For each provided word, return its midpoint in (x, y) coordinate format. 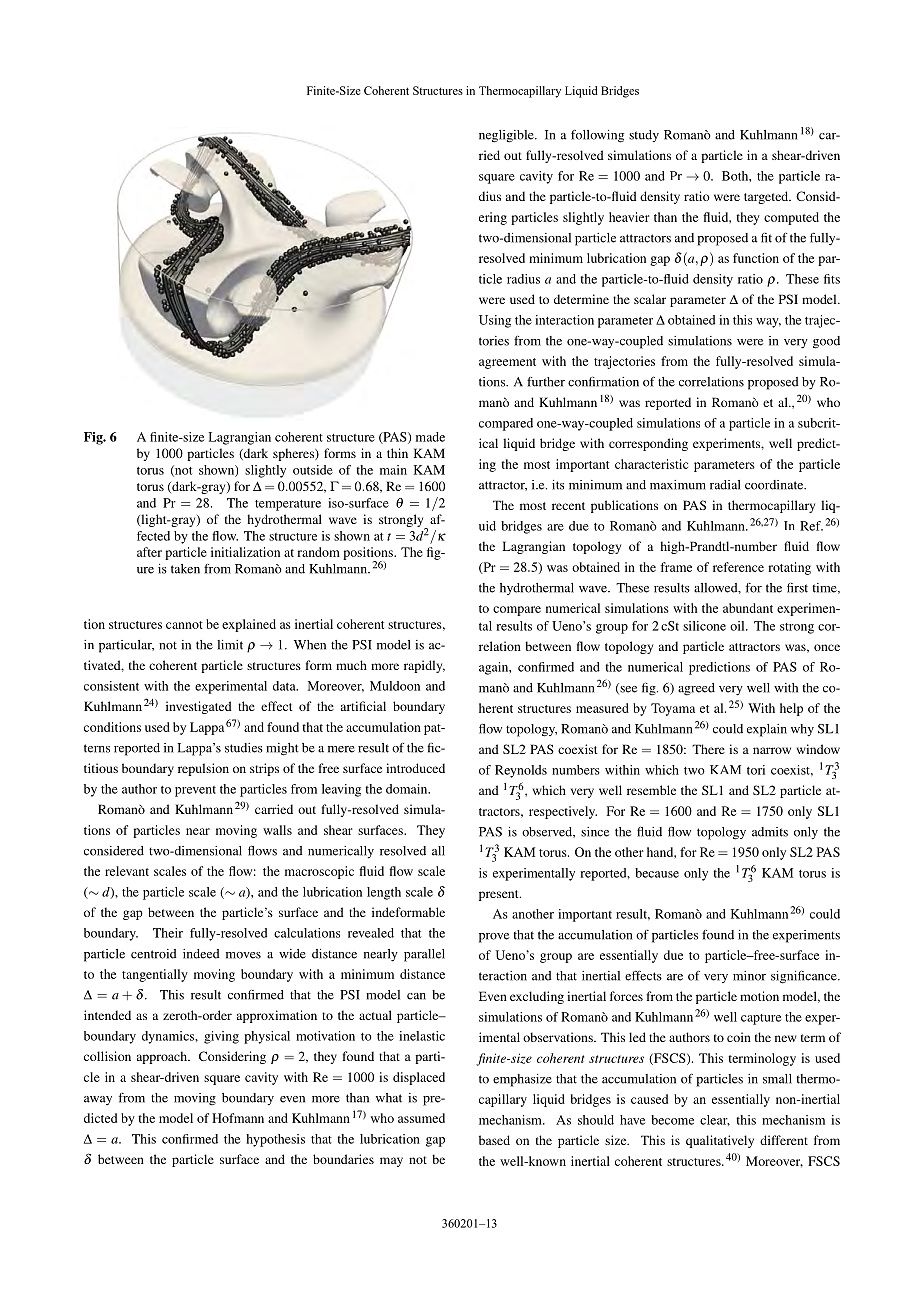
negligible (507, 136)
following (597, 136)
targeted (767, 197)
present (500, 895)
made (430, 437)
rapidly (424, 666)
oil (738, 626)
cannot (184, 625)
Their (168, 933)
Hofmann (238, 1118)
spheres (294, 454)
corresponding (648, 444)
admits (770, 832)
